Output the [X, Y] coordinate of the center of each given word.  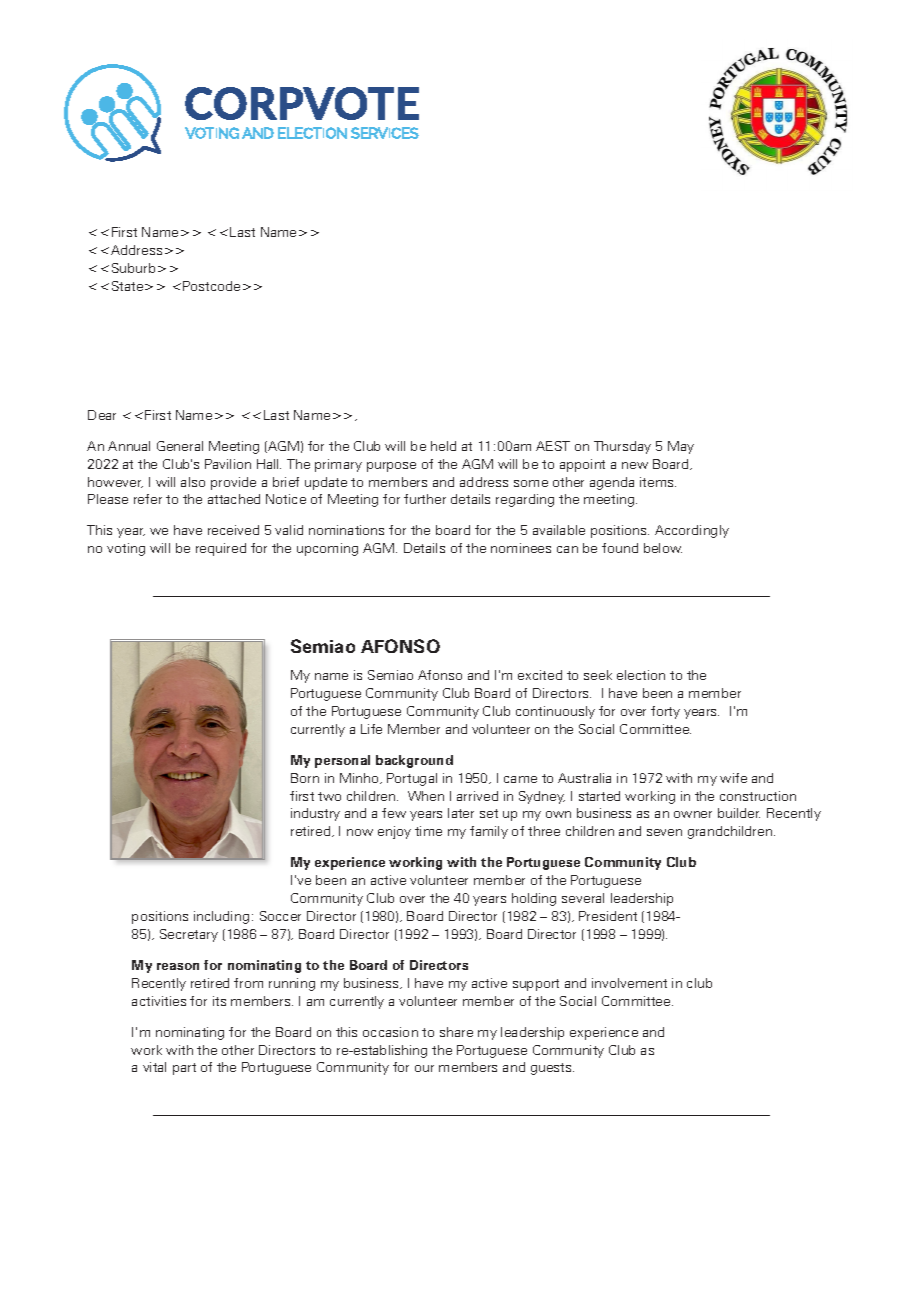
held [443, 446]
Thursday [622, 447]
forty [665, 712]
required [221, 549]
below [663, 548]
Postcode [211, 286]
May [681, 447]
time [428, 831]
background [414, 761]
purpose [391, 467]
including [221, 917]
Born [305, 778]
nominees [521, 548]
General [180, 446]
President [608, 916]
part [184, 1069]
